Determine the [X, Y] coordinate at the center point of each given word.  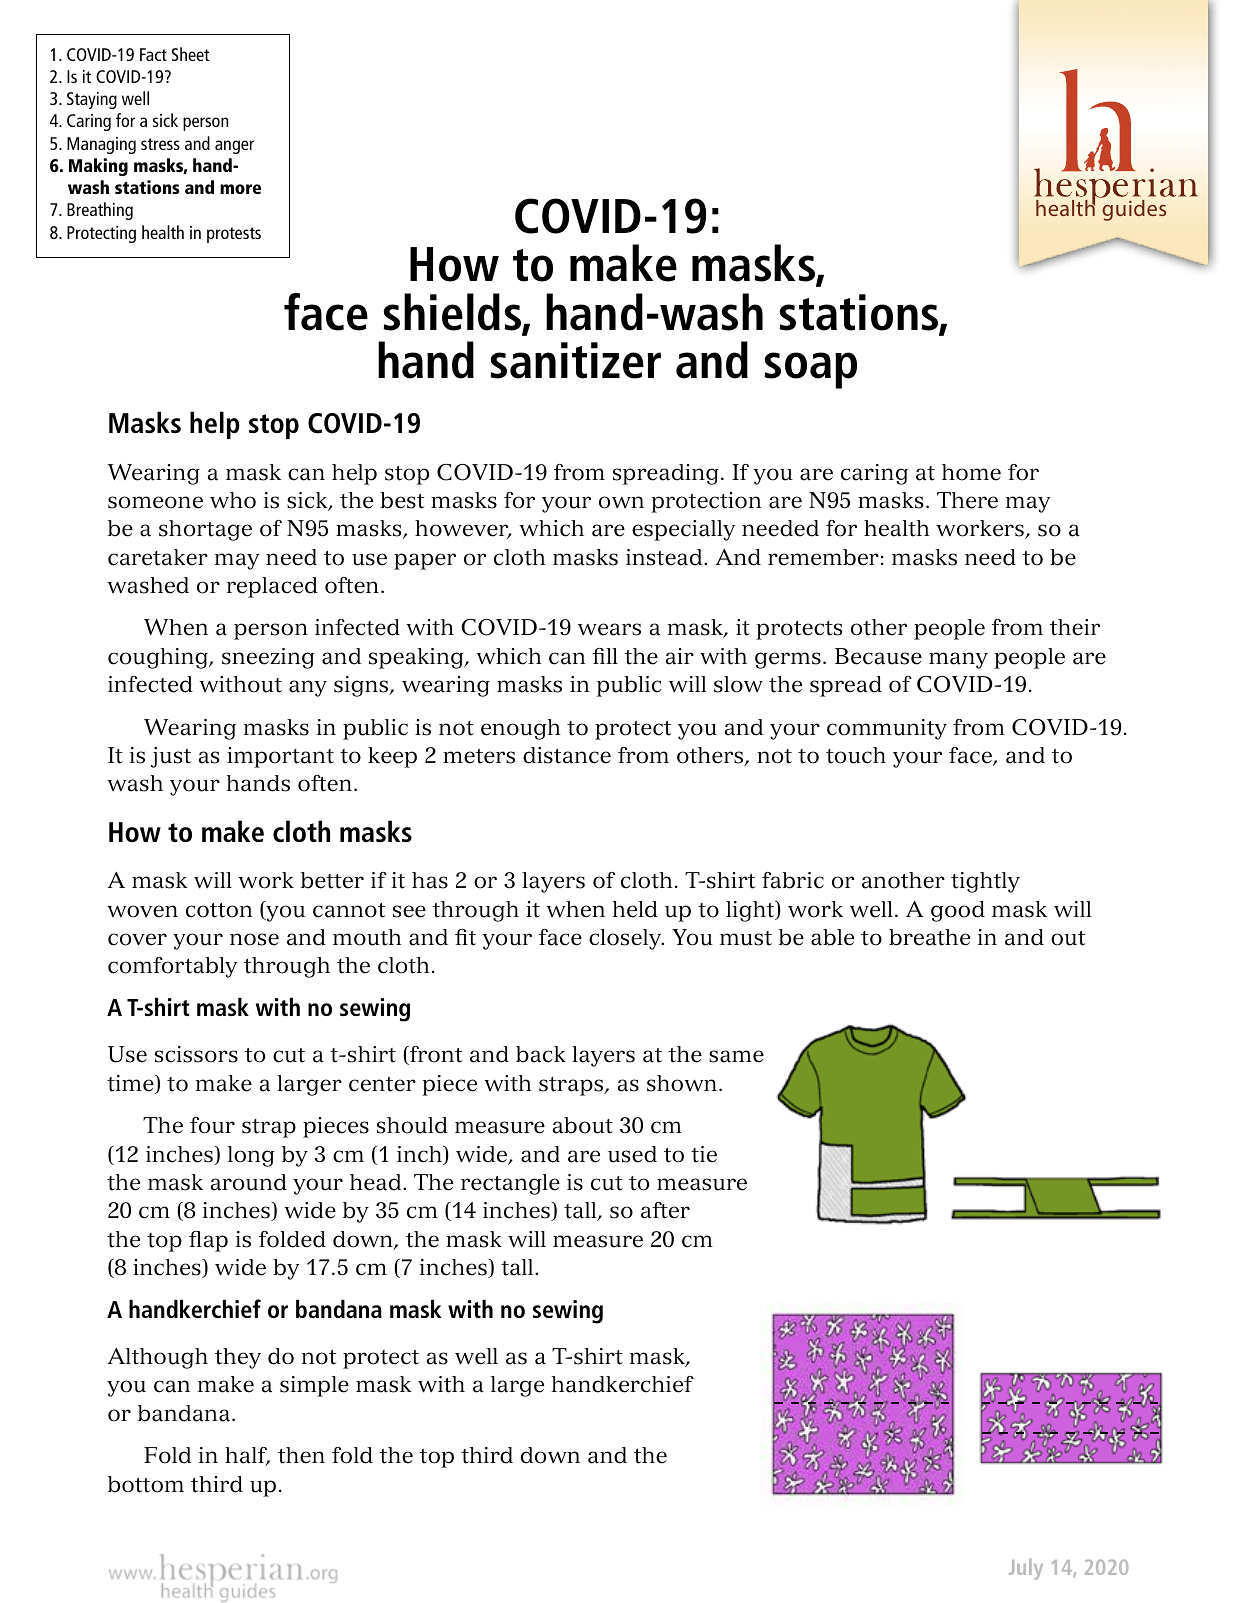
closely [626, 939]
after [665, 1210]
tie [704, 1154]
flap [208, 1241]
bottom [146, 1484]
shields [453, 313]
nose [254, 939]
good [958, 911]
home [971, 472]
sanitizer [575, 360]
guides [1134, 210]
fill [605, 656]
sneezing [268, 658]
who [233, 500]
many [958, 660]
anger [234, 147]
